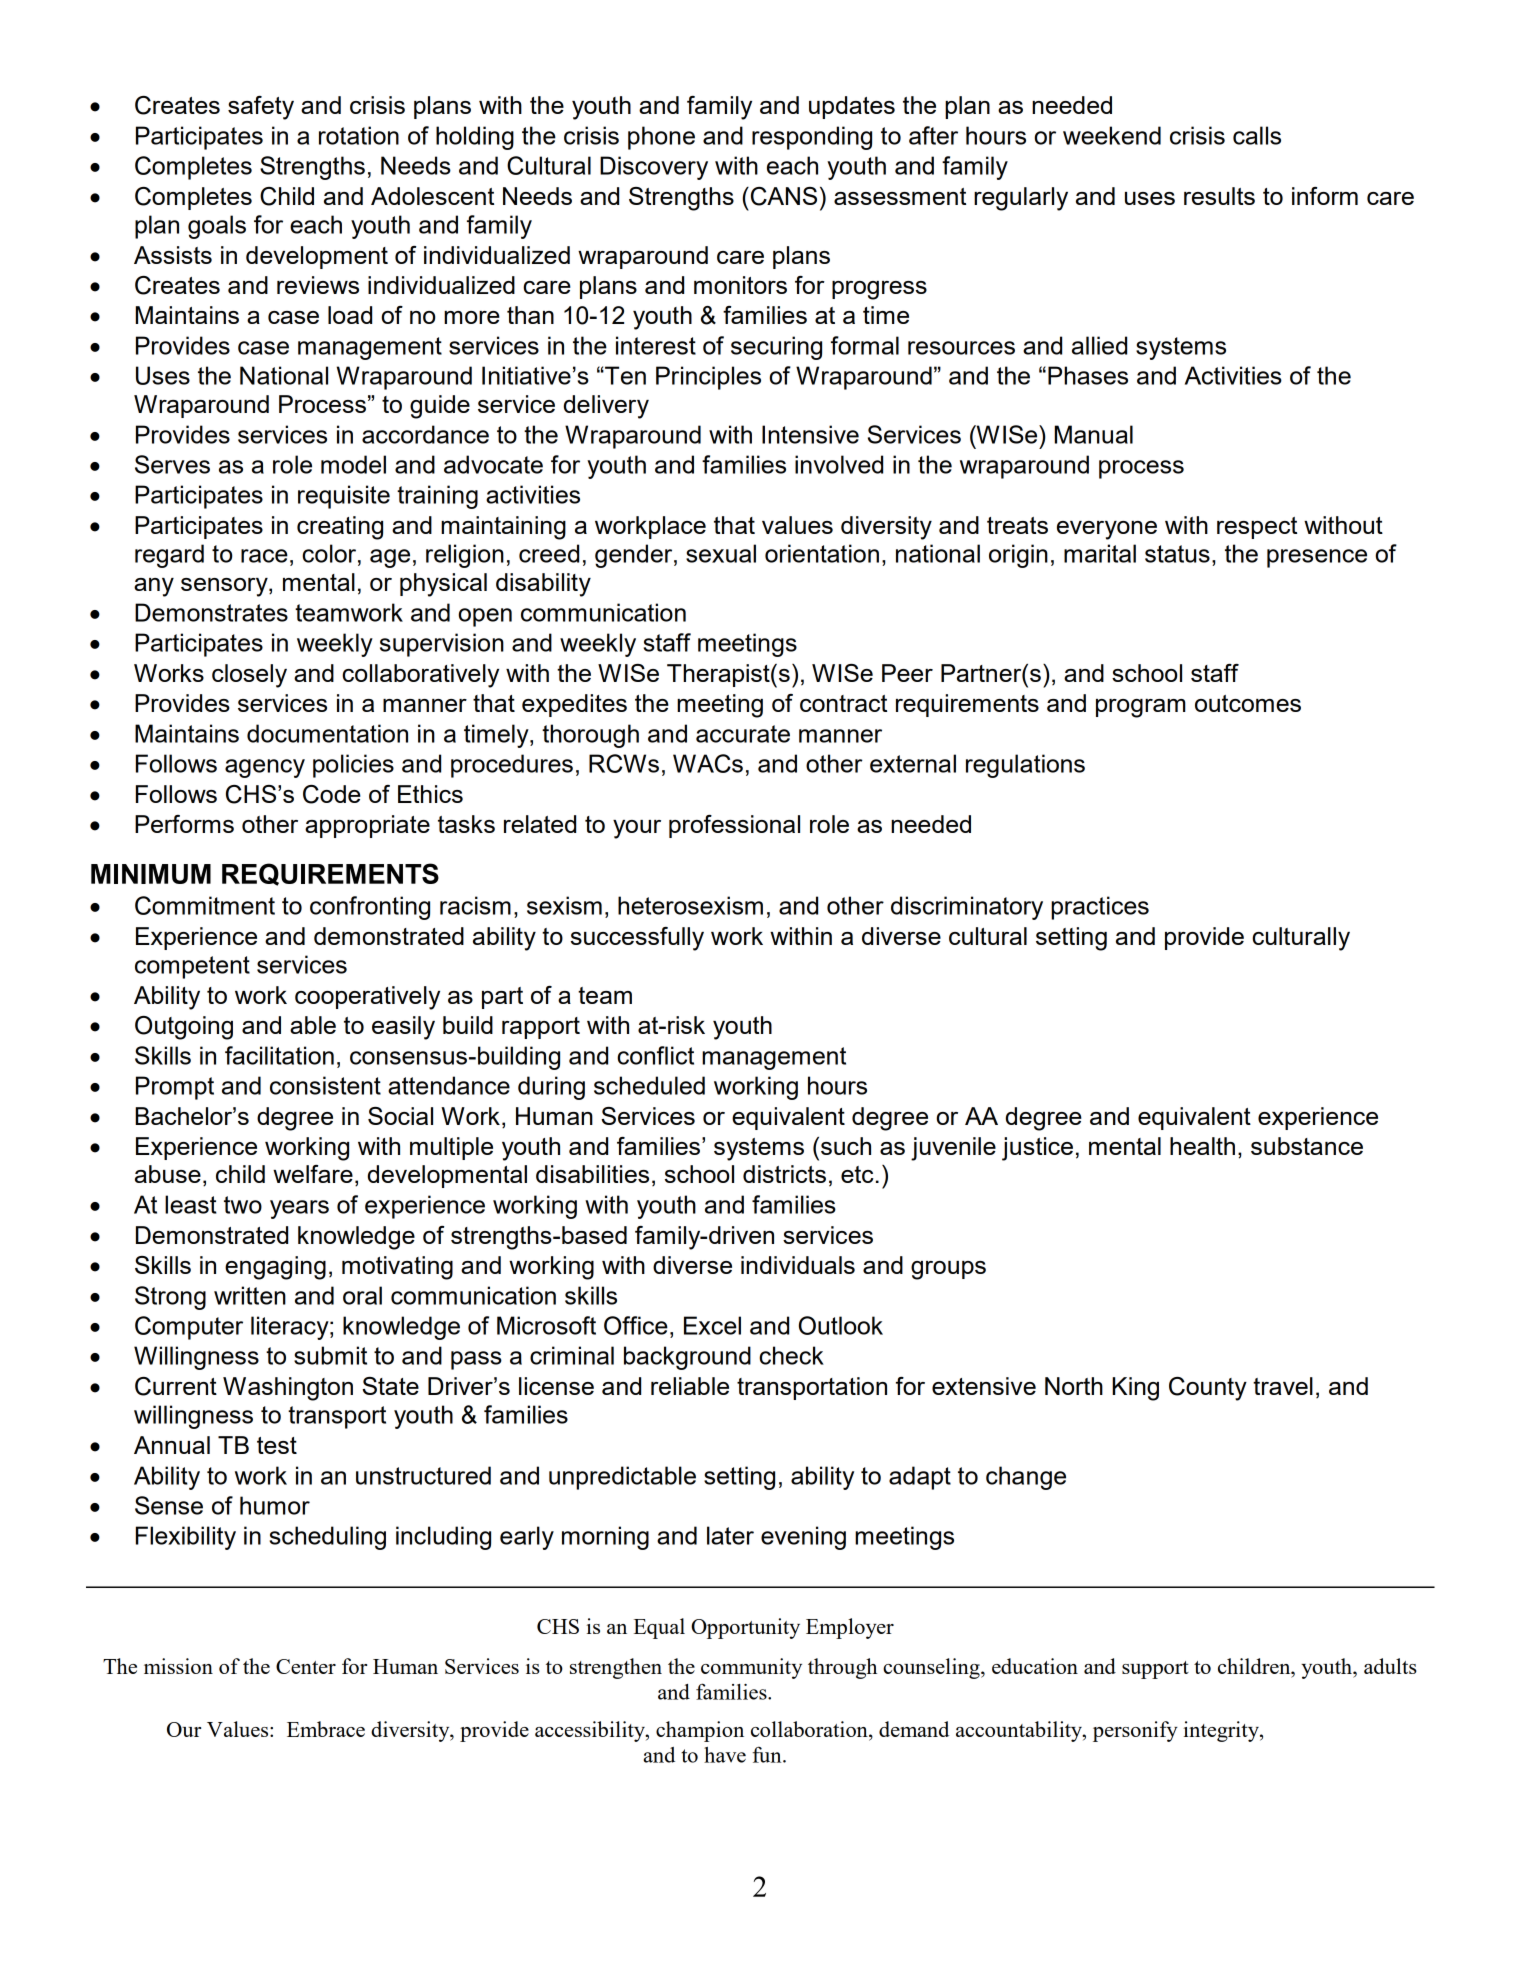  I want to click on Center, so click(306, 1666).
